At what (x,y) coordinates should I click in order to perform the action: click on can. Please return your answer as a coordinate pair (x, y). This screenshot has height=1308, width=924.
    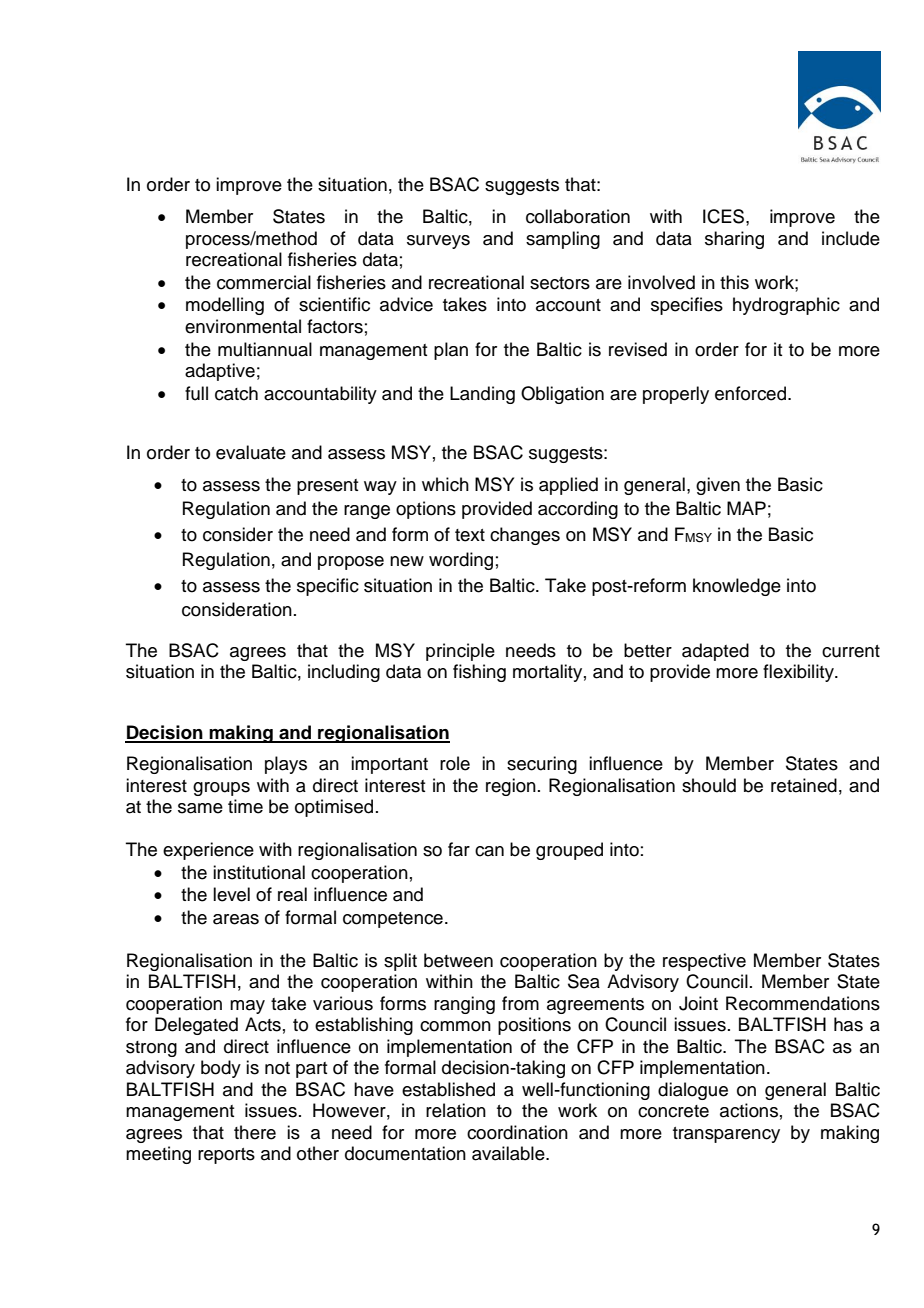
    Looking at the image, I should click on (489, 851).
